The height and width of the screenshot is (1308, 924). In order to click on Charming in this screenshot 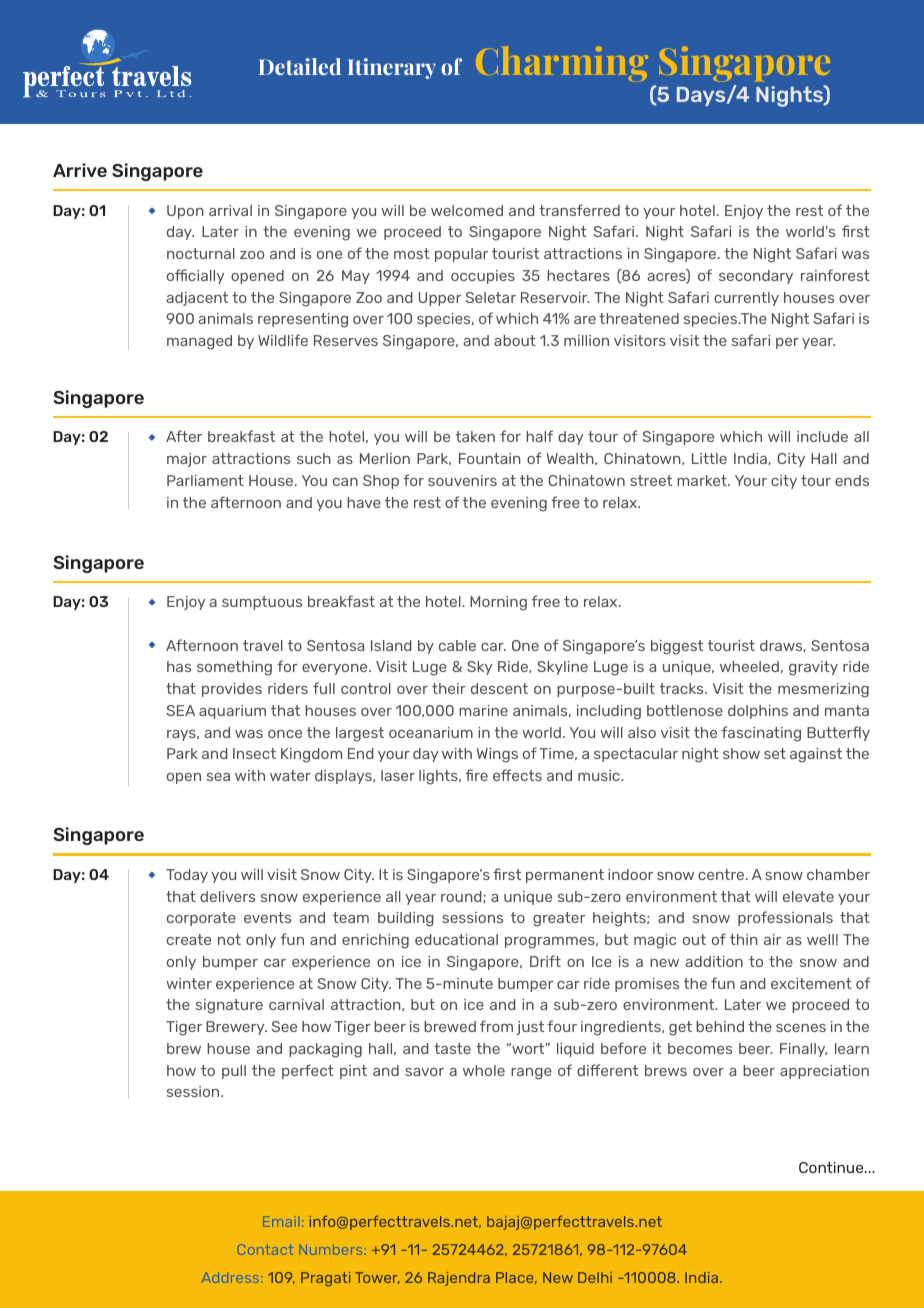, I will do `click(562, 64)`.
